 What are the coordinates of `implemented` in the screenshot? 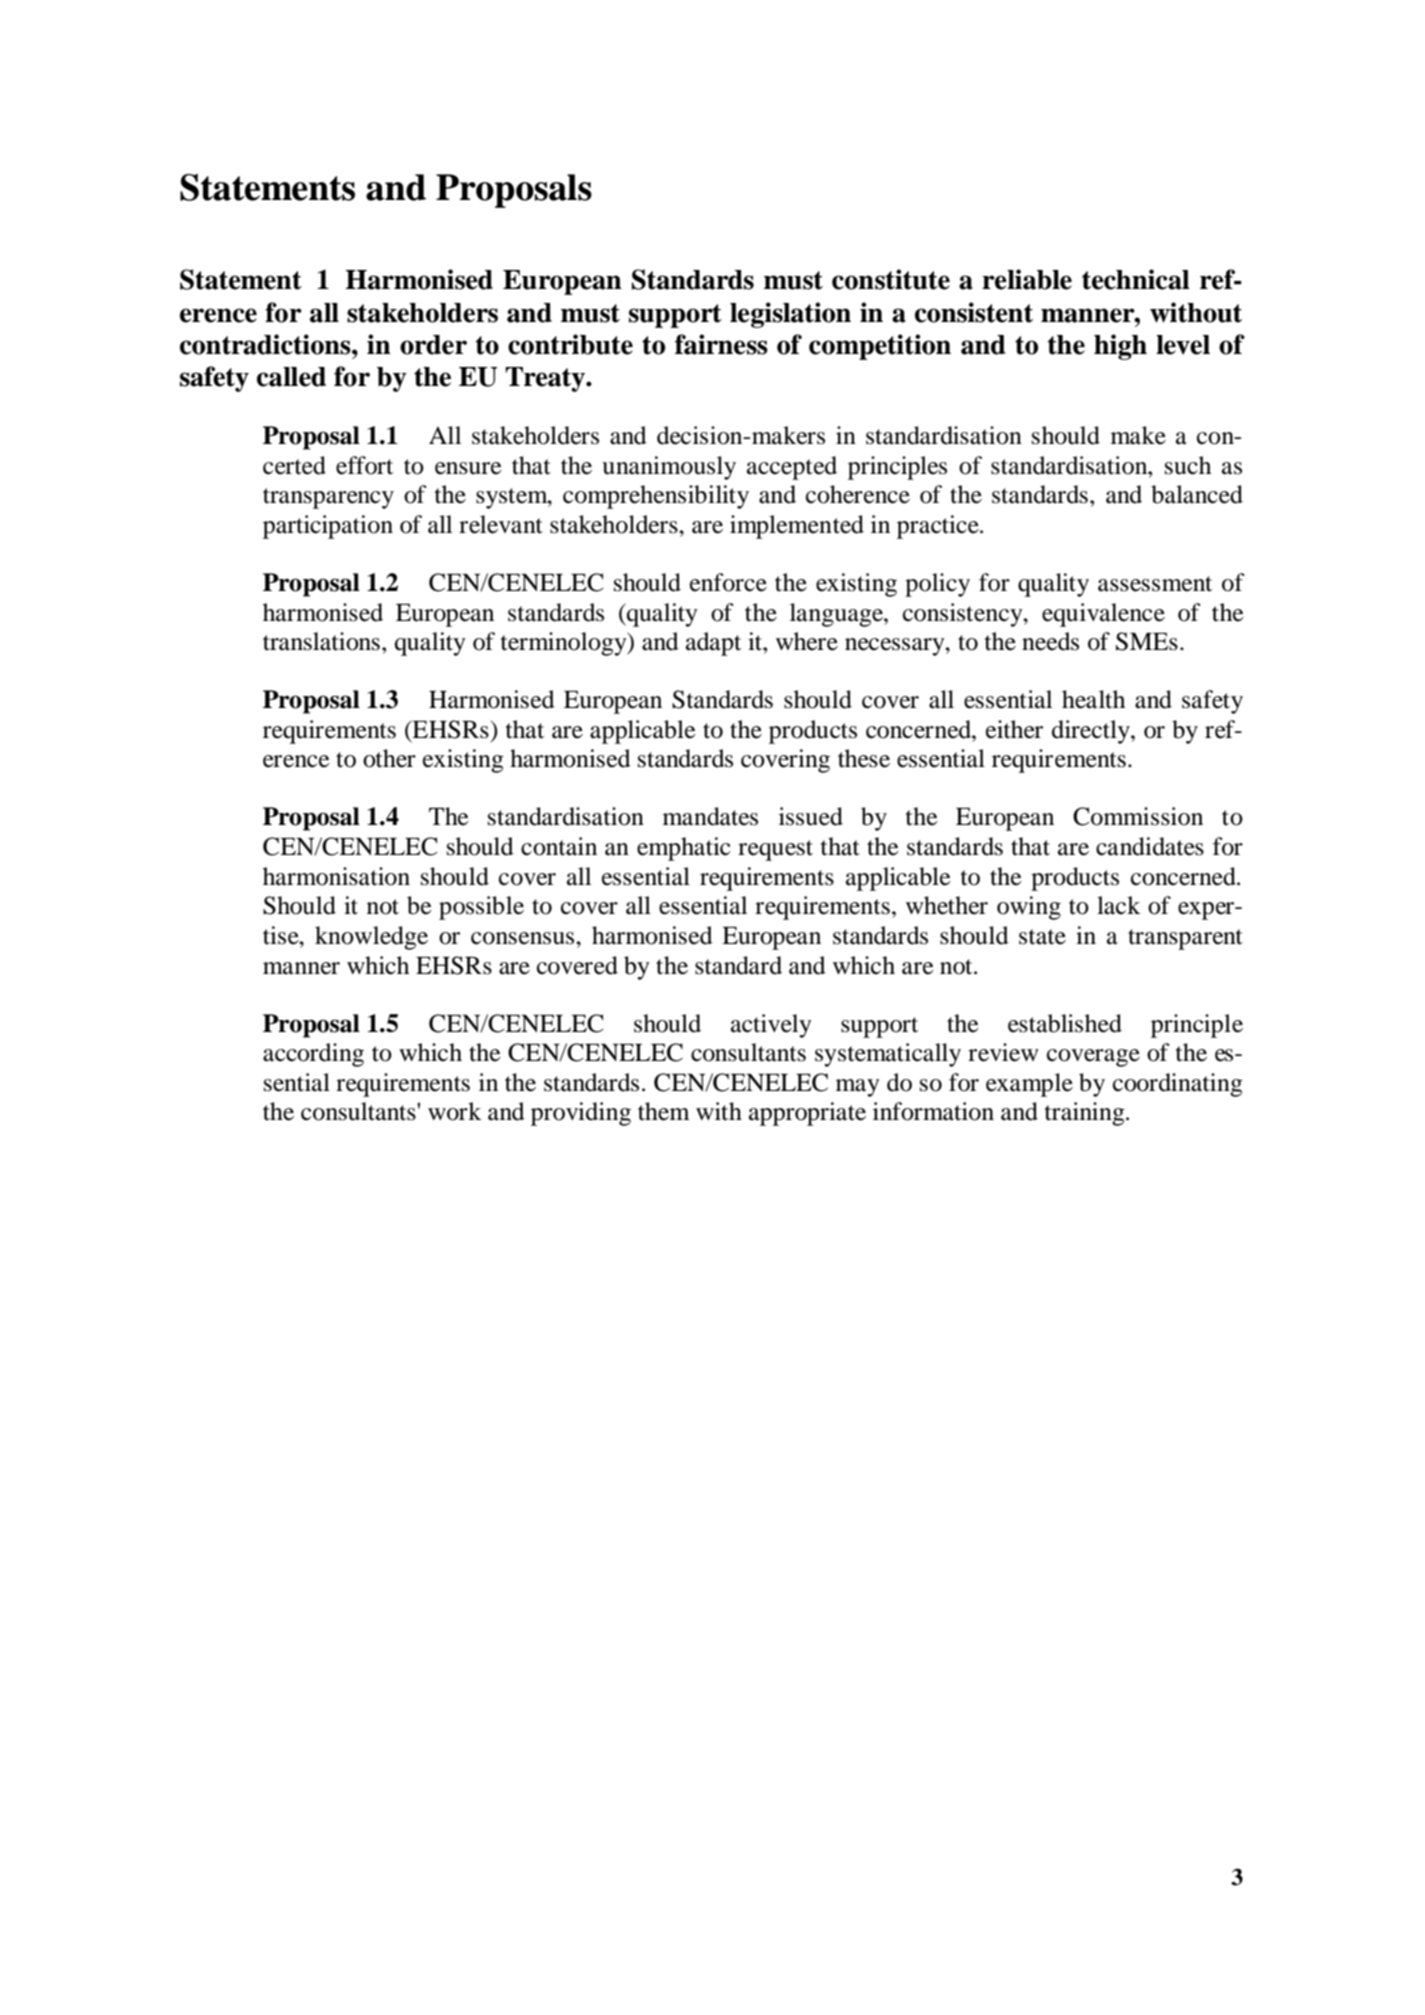 It's located at (797, 527).
